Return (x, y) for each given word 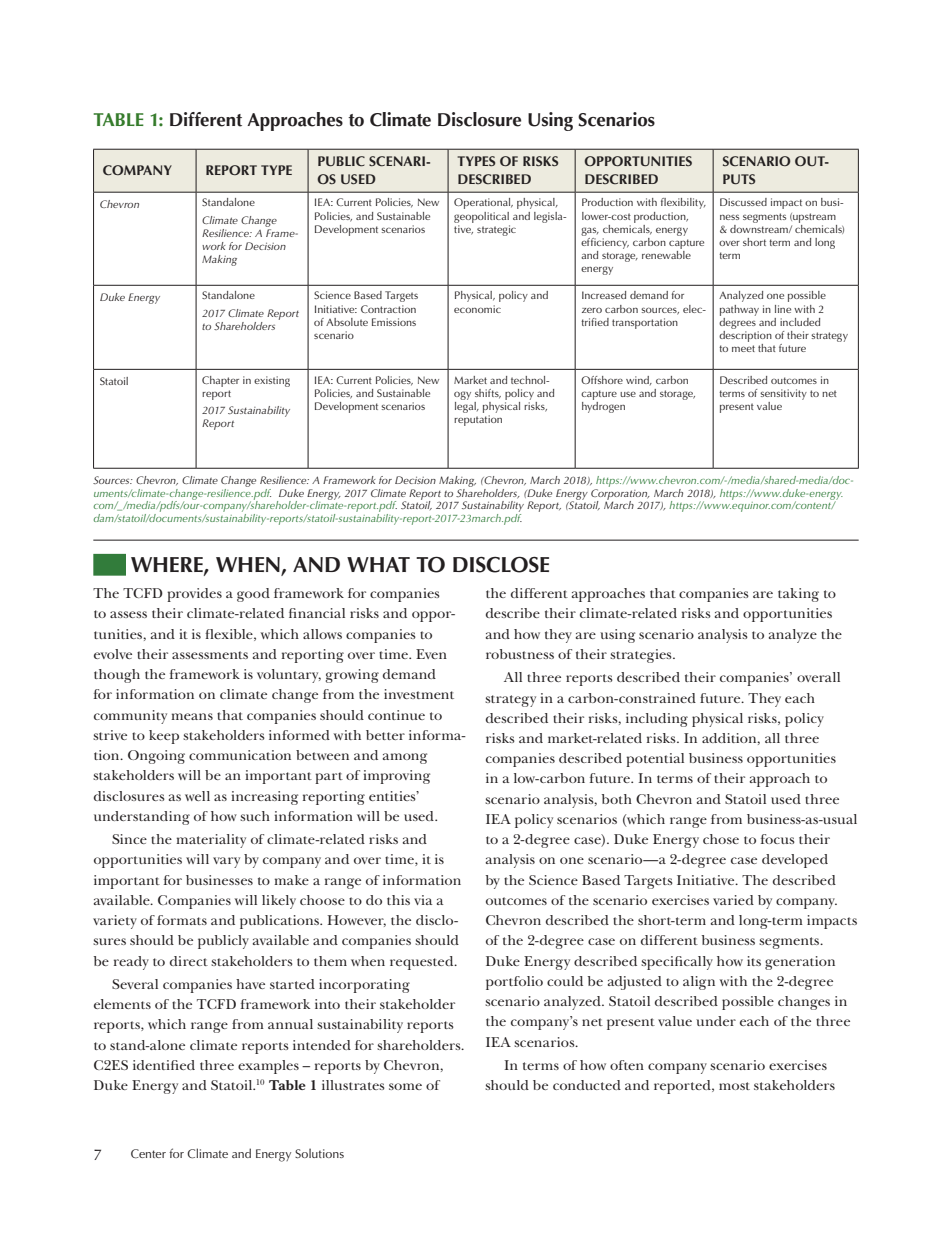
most (734, 1086)
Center (148, 1154)
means (192, 716)
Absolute (347, 322)
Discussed (743, 202)
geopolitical (481, 217)
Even (431, 654)
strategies (642, 656)
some (405, 1086)
